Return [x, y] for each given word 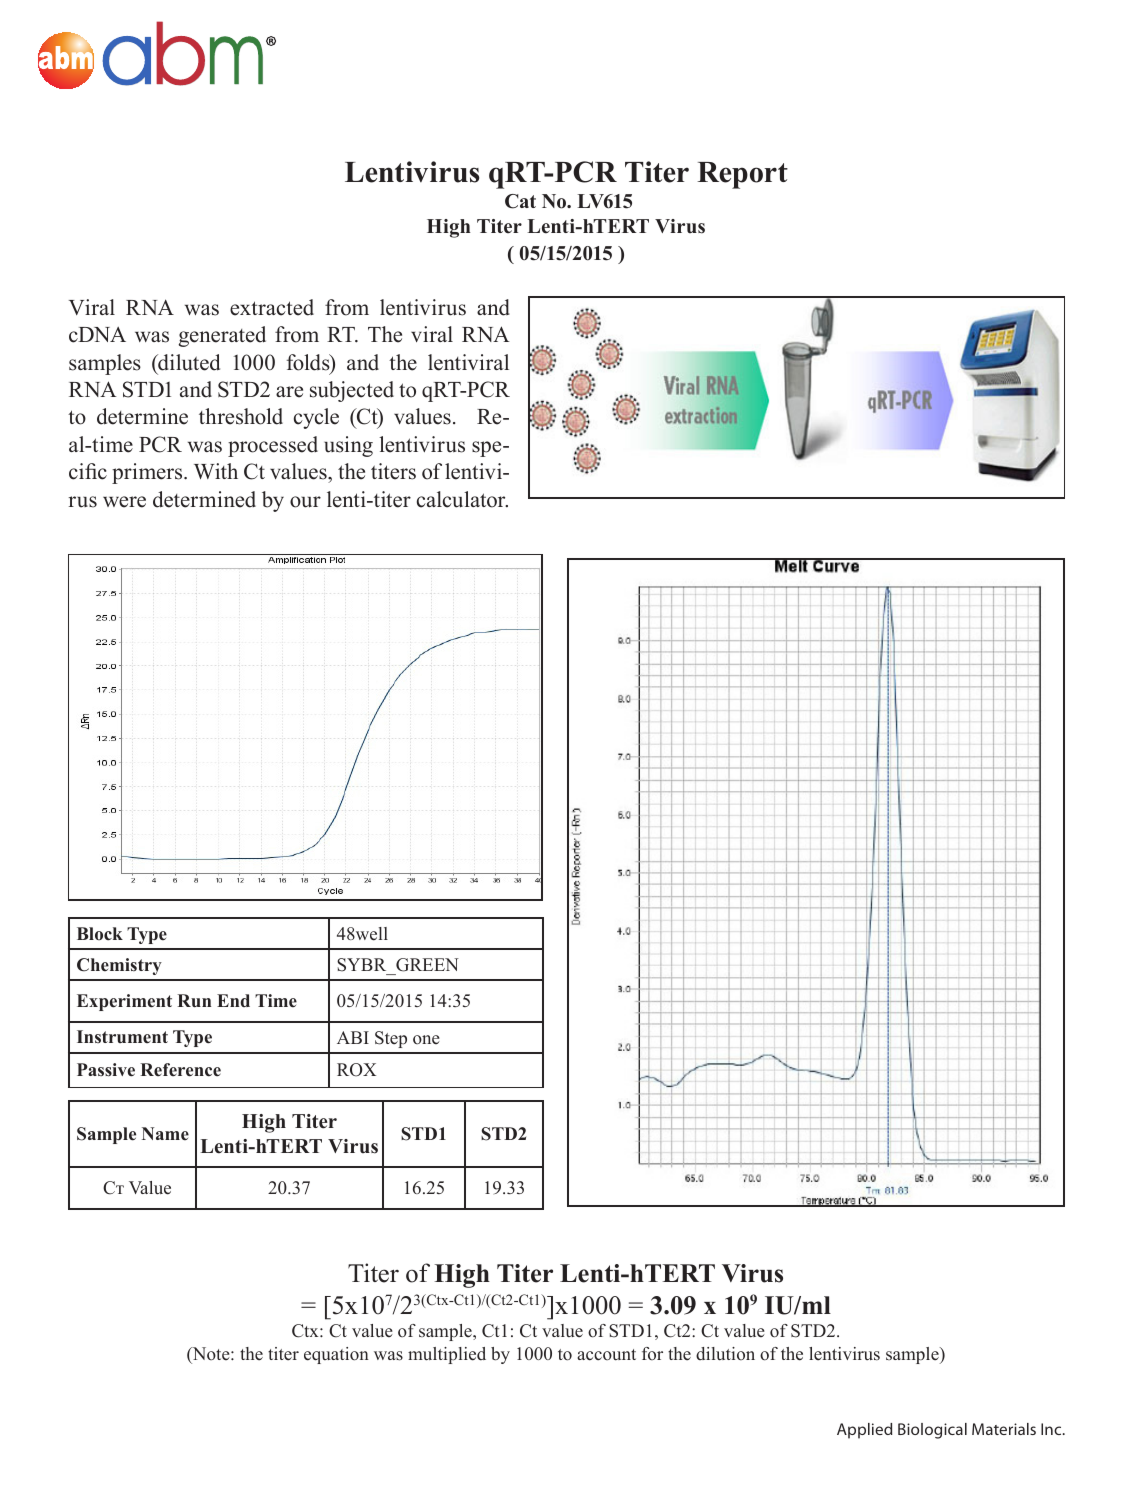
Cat [520, 201]
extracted [272, 307]
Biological [932, 1431]
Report [742, 175]
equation [336, 1355]
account [606, 1355]
